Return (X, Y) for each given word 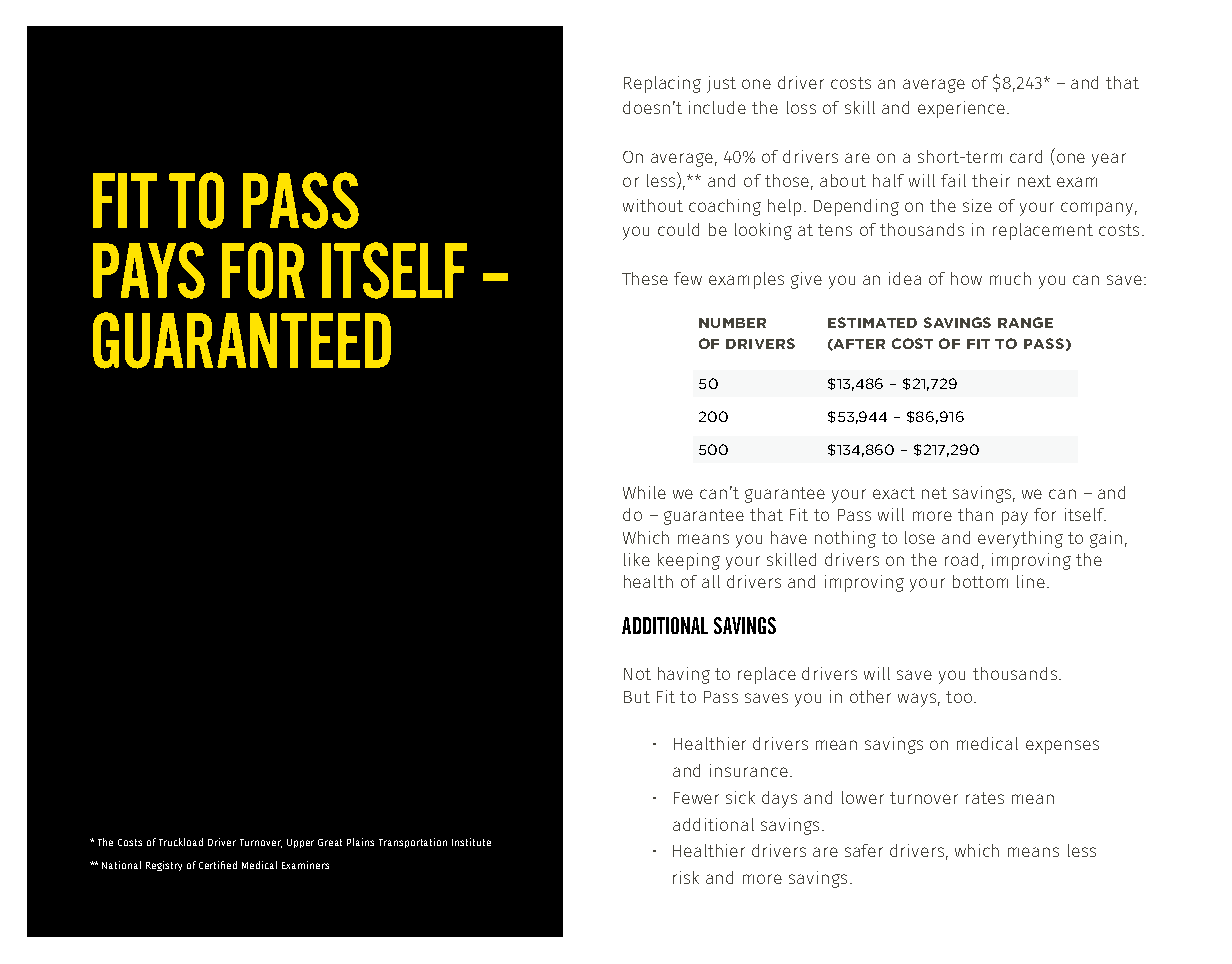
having (684, 675)
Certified (218, 865)
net (934, 493)
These (645, 278)
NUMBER (732, 323)
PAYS (149, 270)
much (1010, 278)
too (960, 697)
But (637, 697)
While (644, 492)
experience (961, 109)
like (637, 559)
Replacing (662, 84)
